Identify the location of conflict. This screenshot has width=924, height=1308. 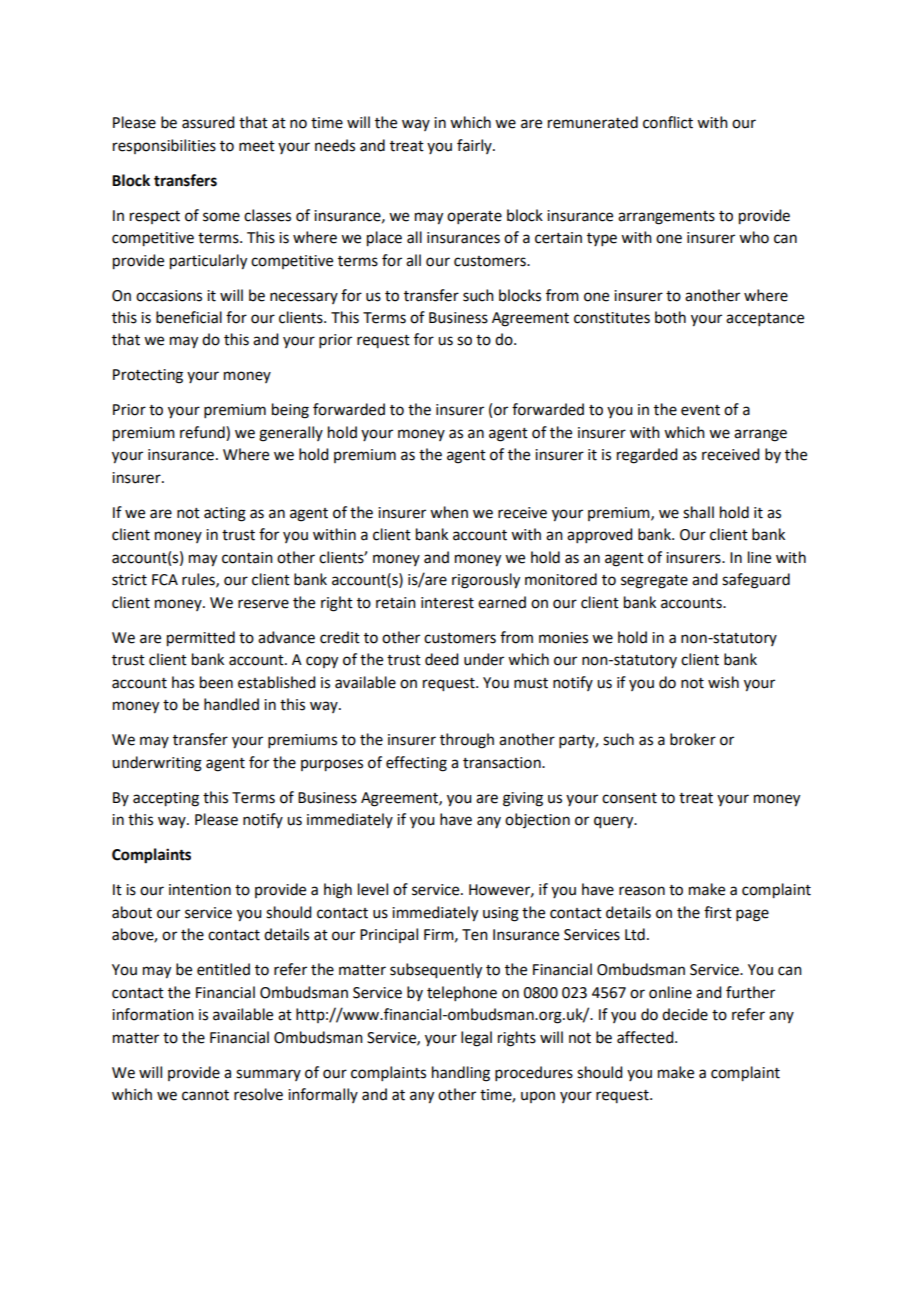
(668, 122).
